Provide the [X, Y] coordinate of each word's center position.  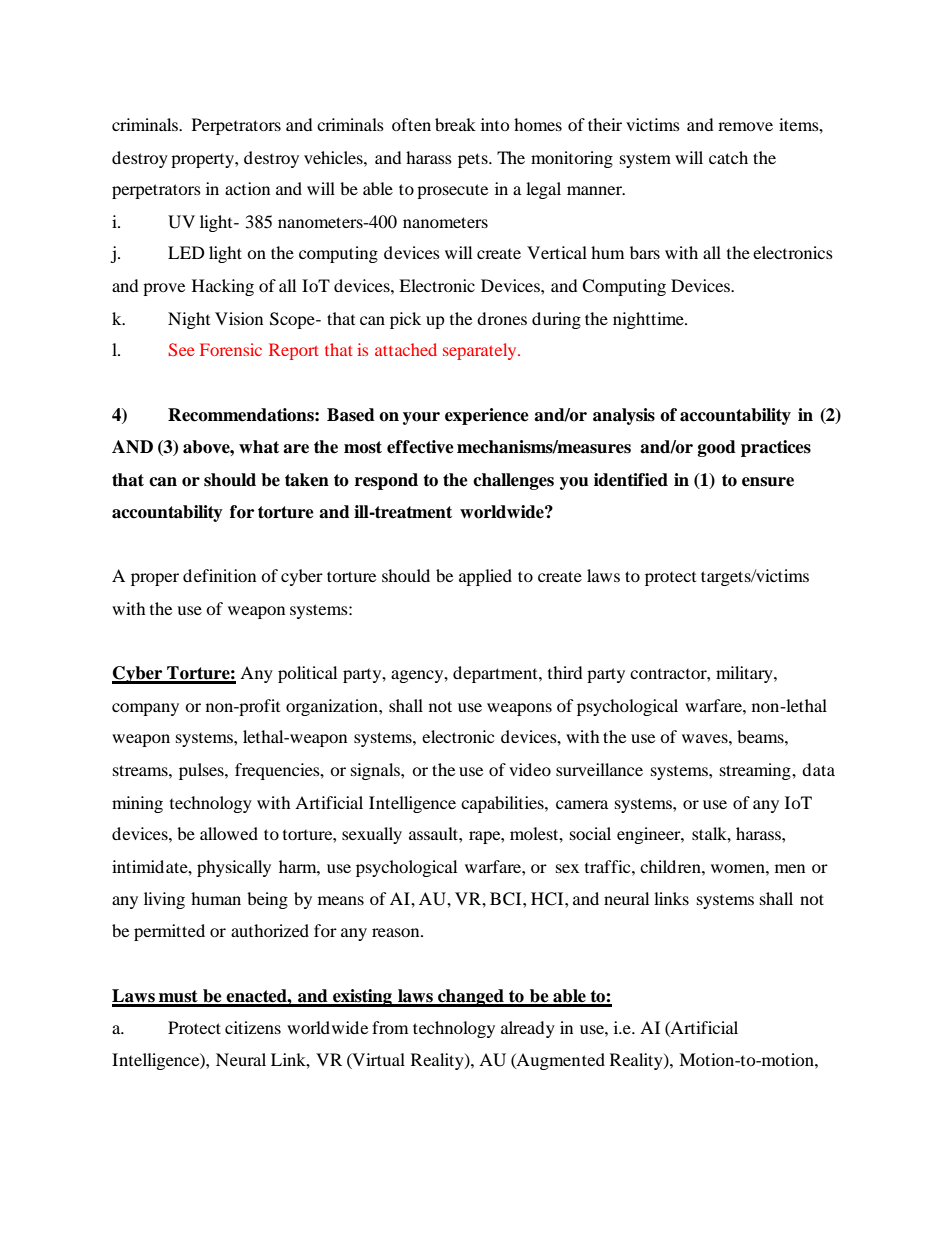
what [259, 447]
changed [471, 998]
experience [487, 416]
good [717, 448]
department [496, 674]
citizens [253, 1027]
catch [728, 157]
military [745, 674]
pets [474, 160]
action [247, 188]
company [145, 709]
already [528, 1029]
